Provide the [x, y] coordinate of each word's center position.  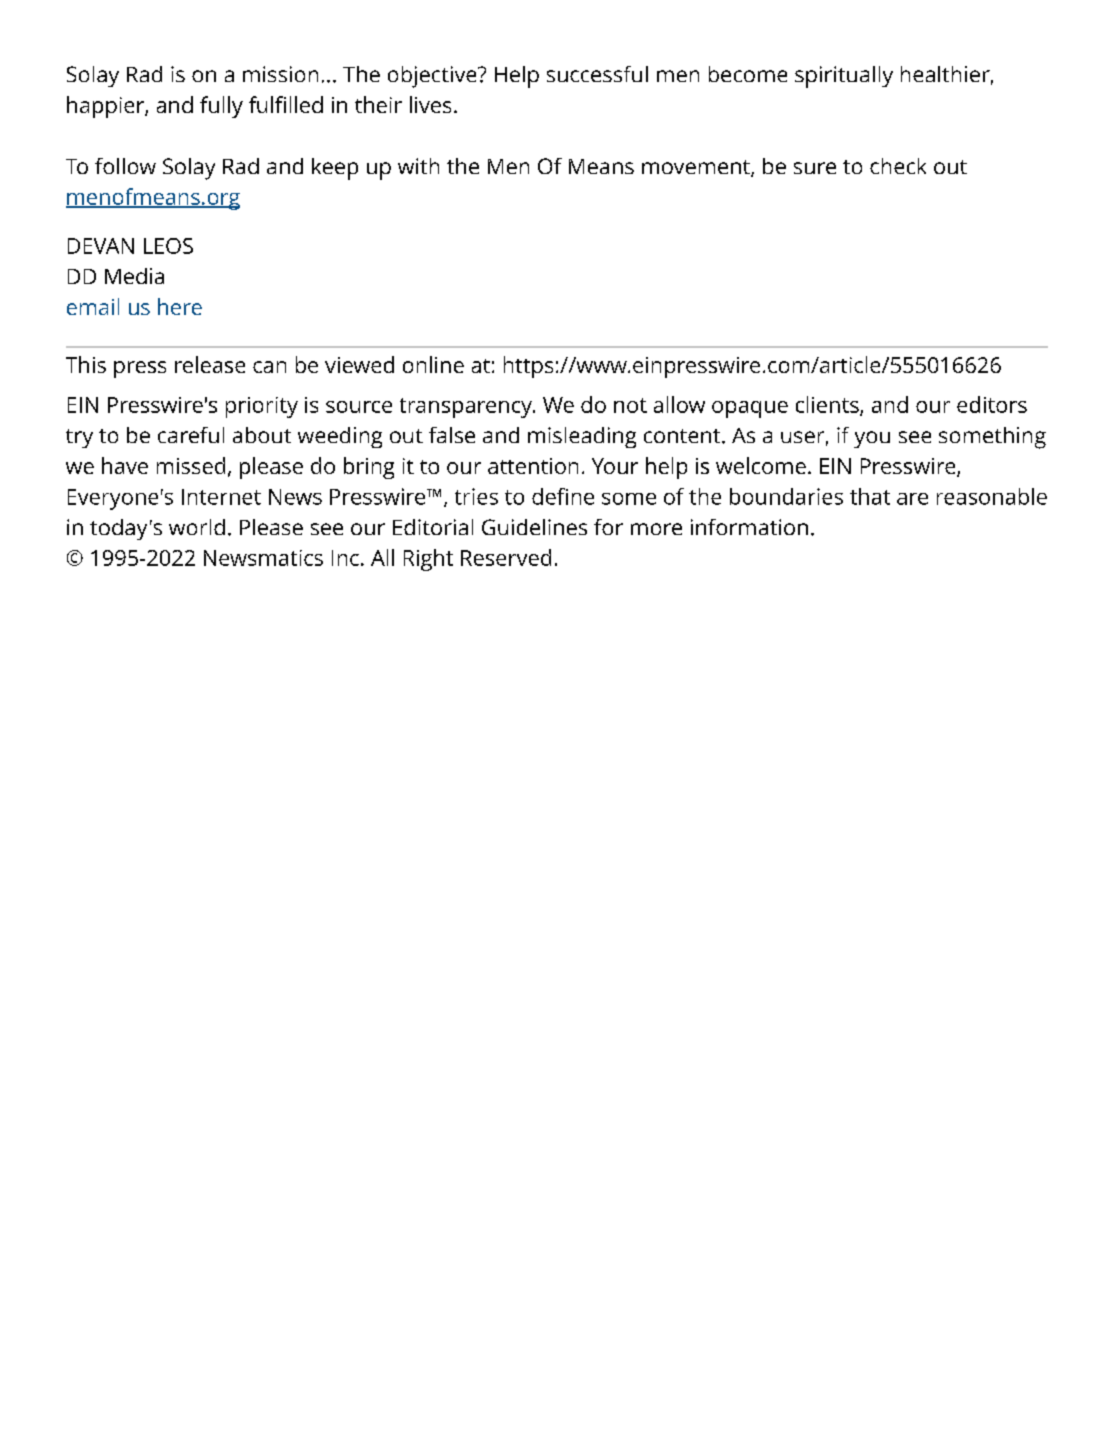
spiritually [844, 77]
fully [221, 107]
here [180, 306]
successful [597, 74]
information [749, 527]
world [197, 527]
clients [828, 405]
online [433, 364]
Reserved [506, 557]
